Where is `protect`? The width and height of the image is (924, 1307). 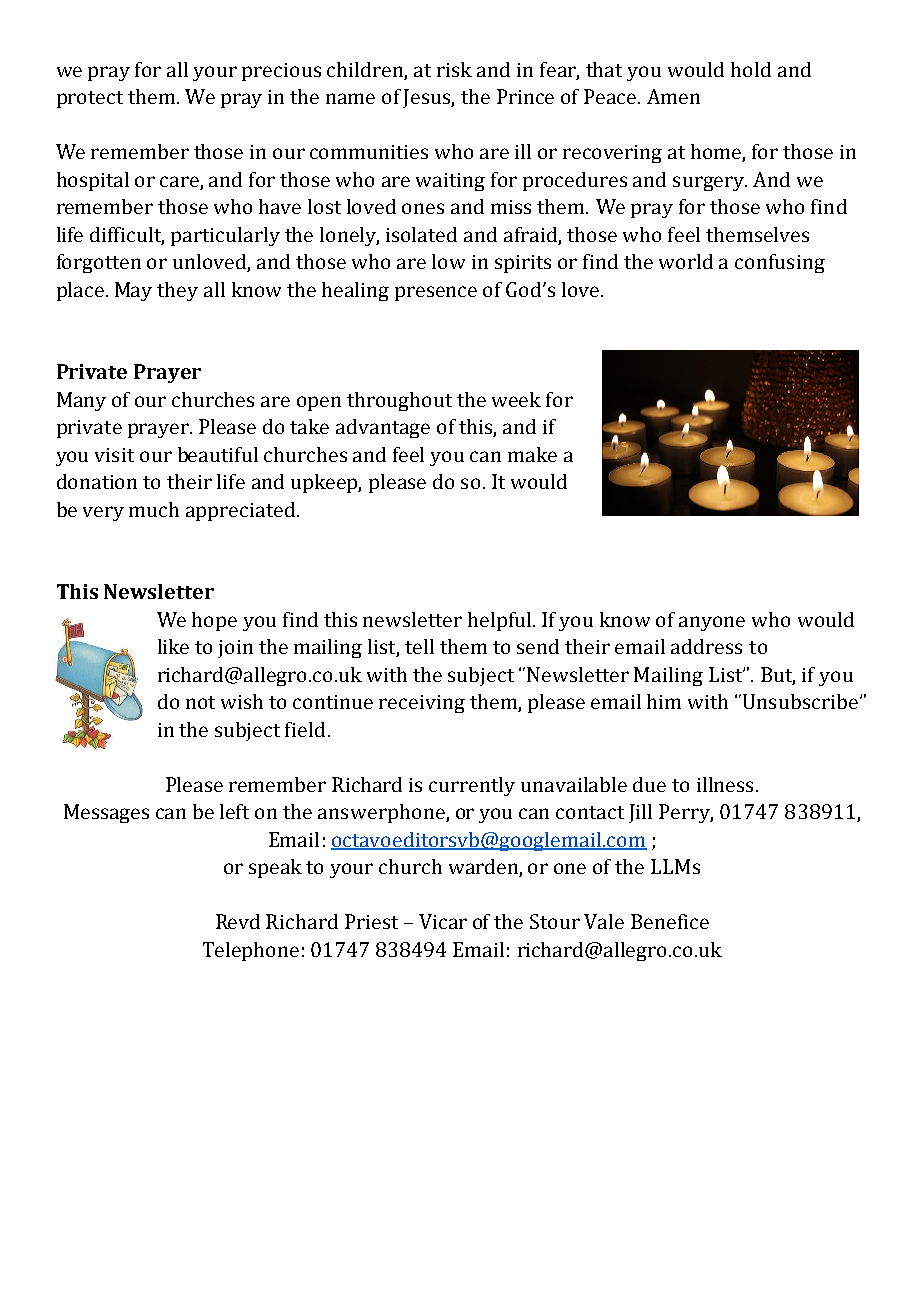
protect is located at coordinates (90, 99).
